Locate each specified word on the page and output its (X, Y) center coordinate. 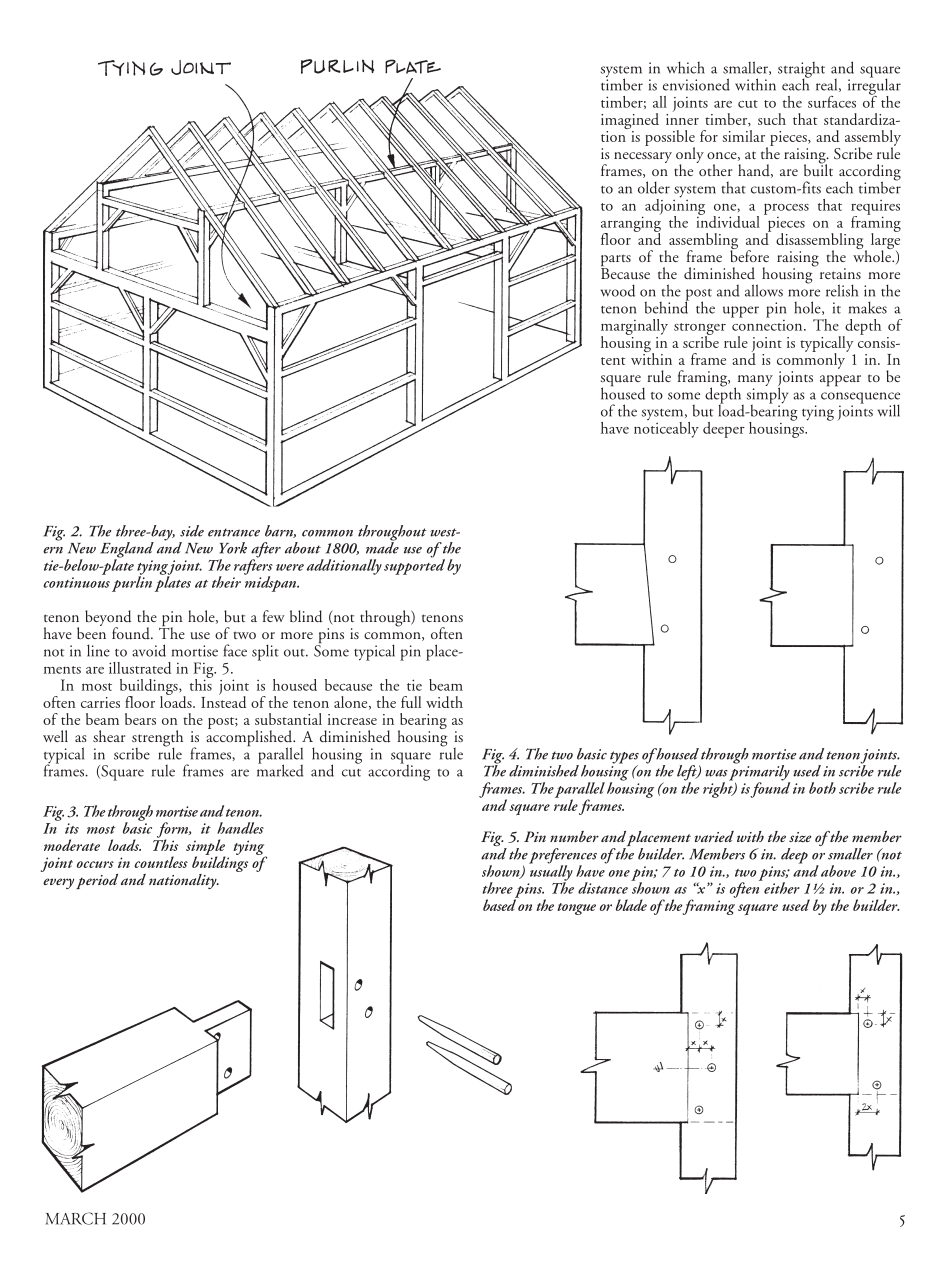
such (772, 119)
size (800, 837)
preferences (563, 857)
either (781, 887)
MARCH (75, 1218)
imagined (630, 122)
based (500, 904)
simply (767, 395)
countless (161, 862)
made (382, 547)
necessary (643, 157)
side (192, 531)
